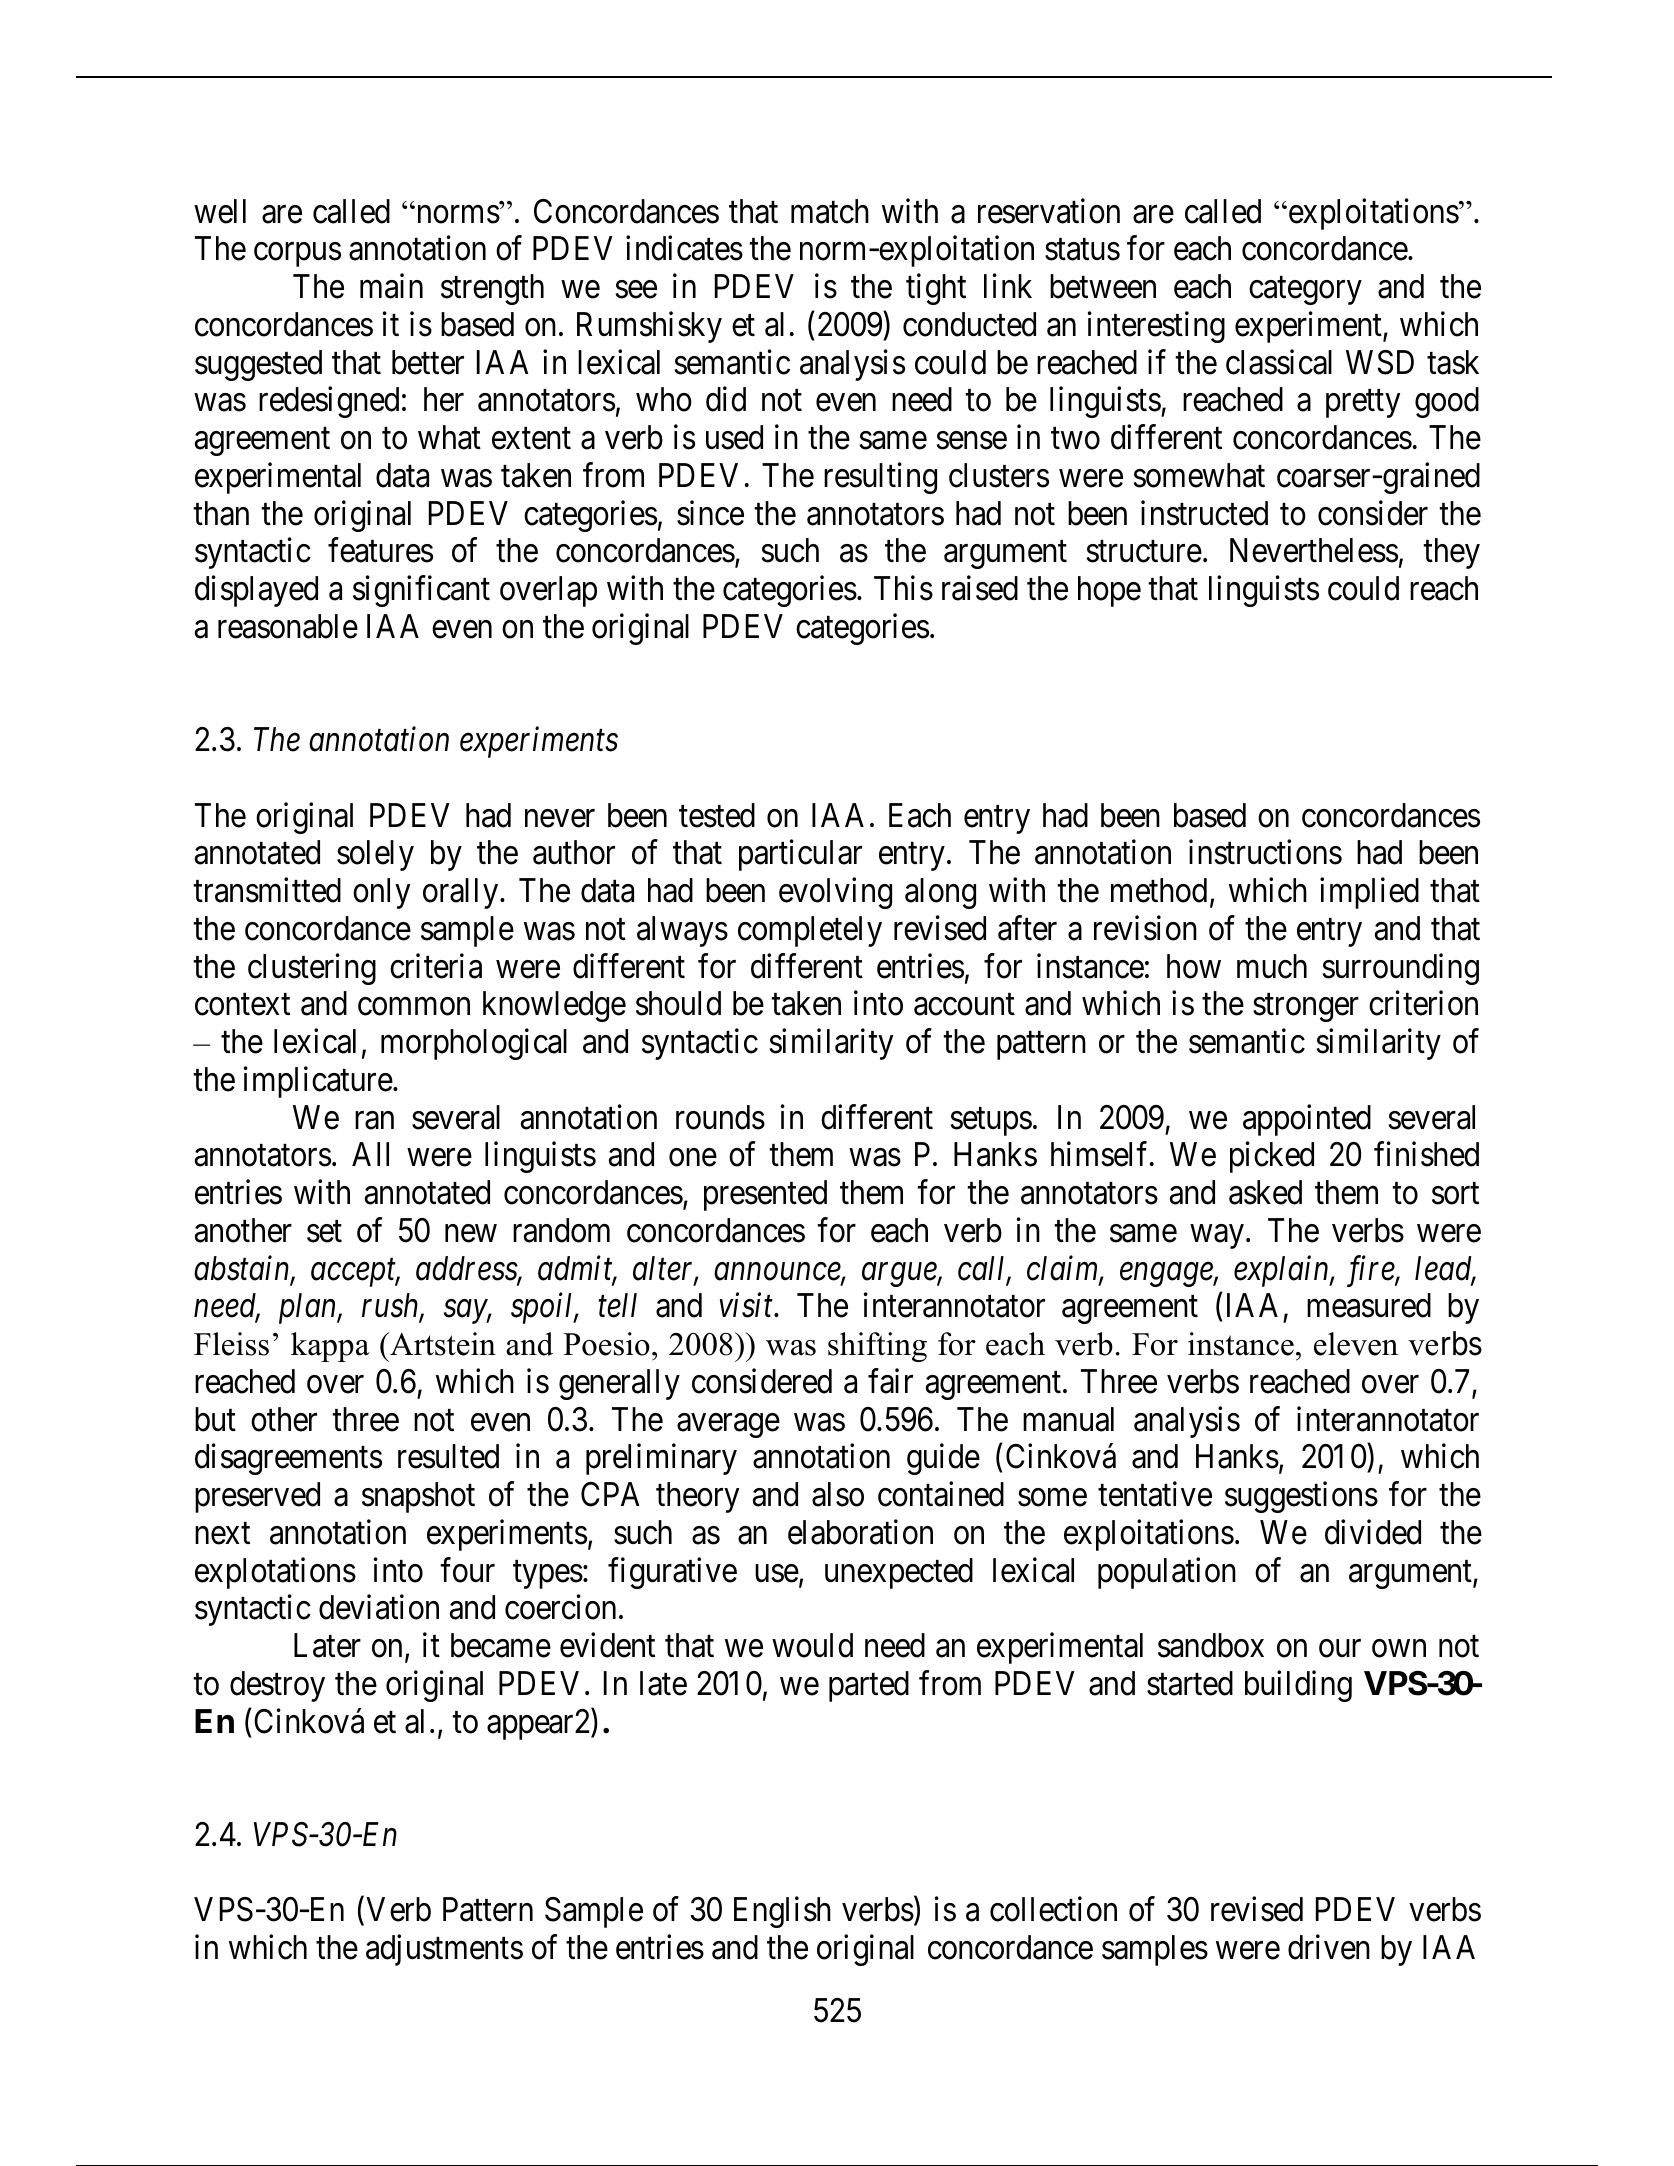 The width and height of the screenshot is (1674, 2166). Describe the element at coordinates (830, 211) in the screenshot. I see `match` at that location.
